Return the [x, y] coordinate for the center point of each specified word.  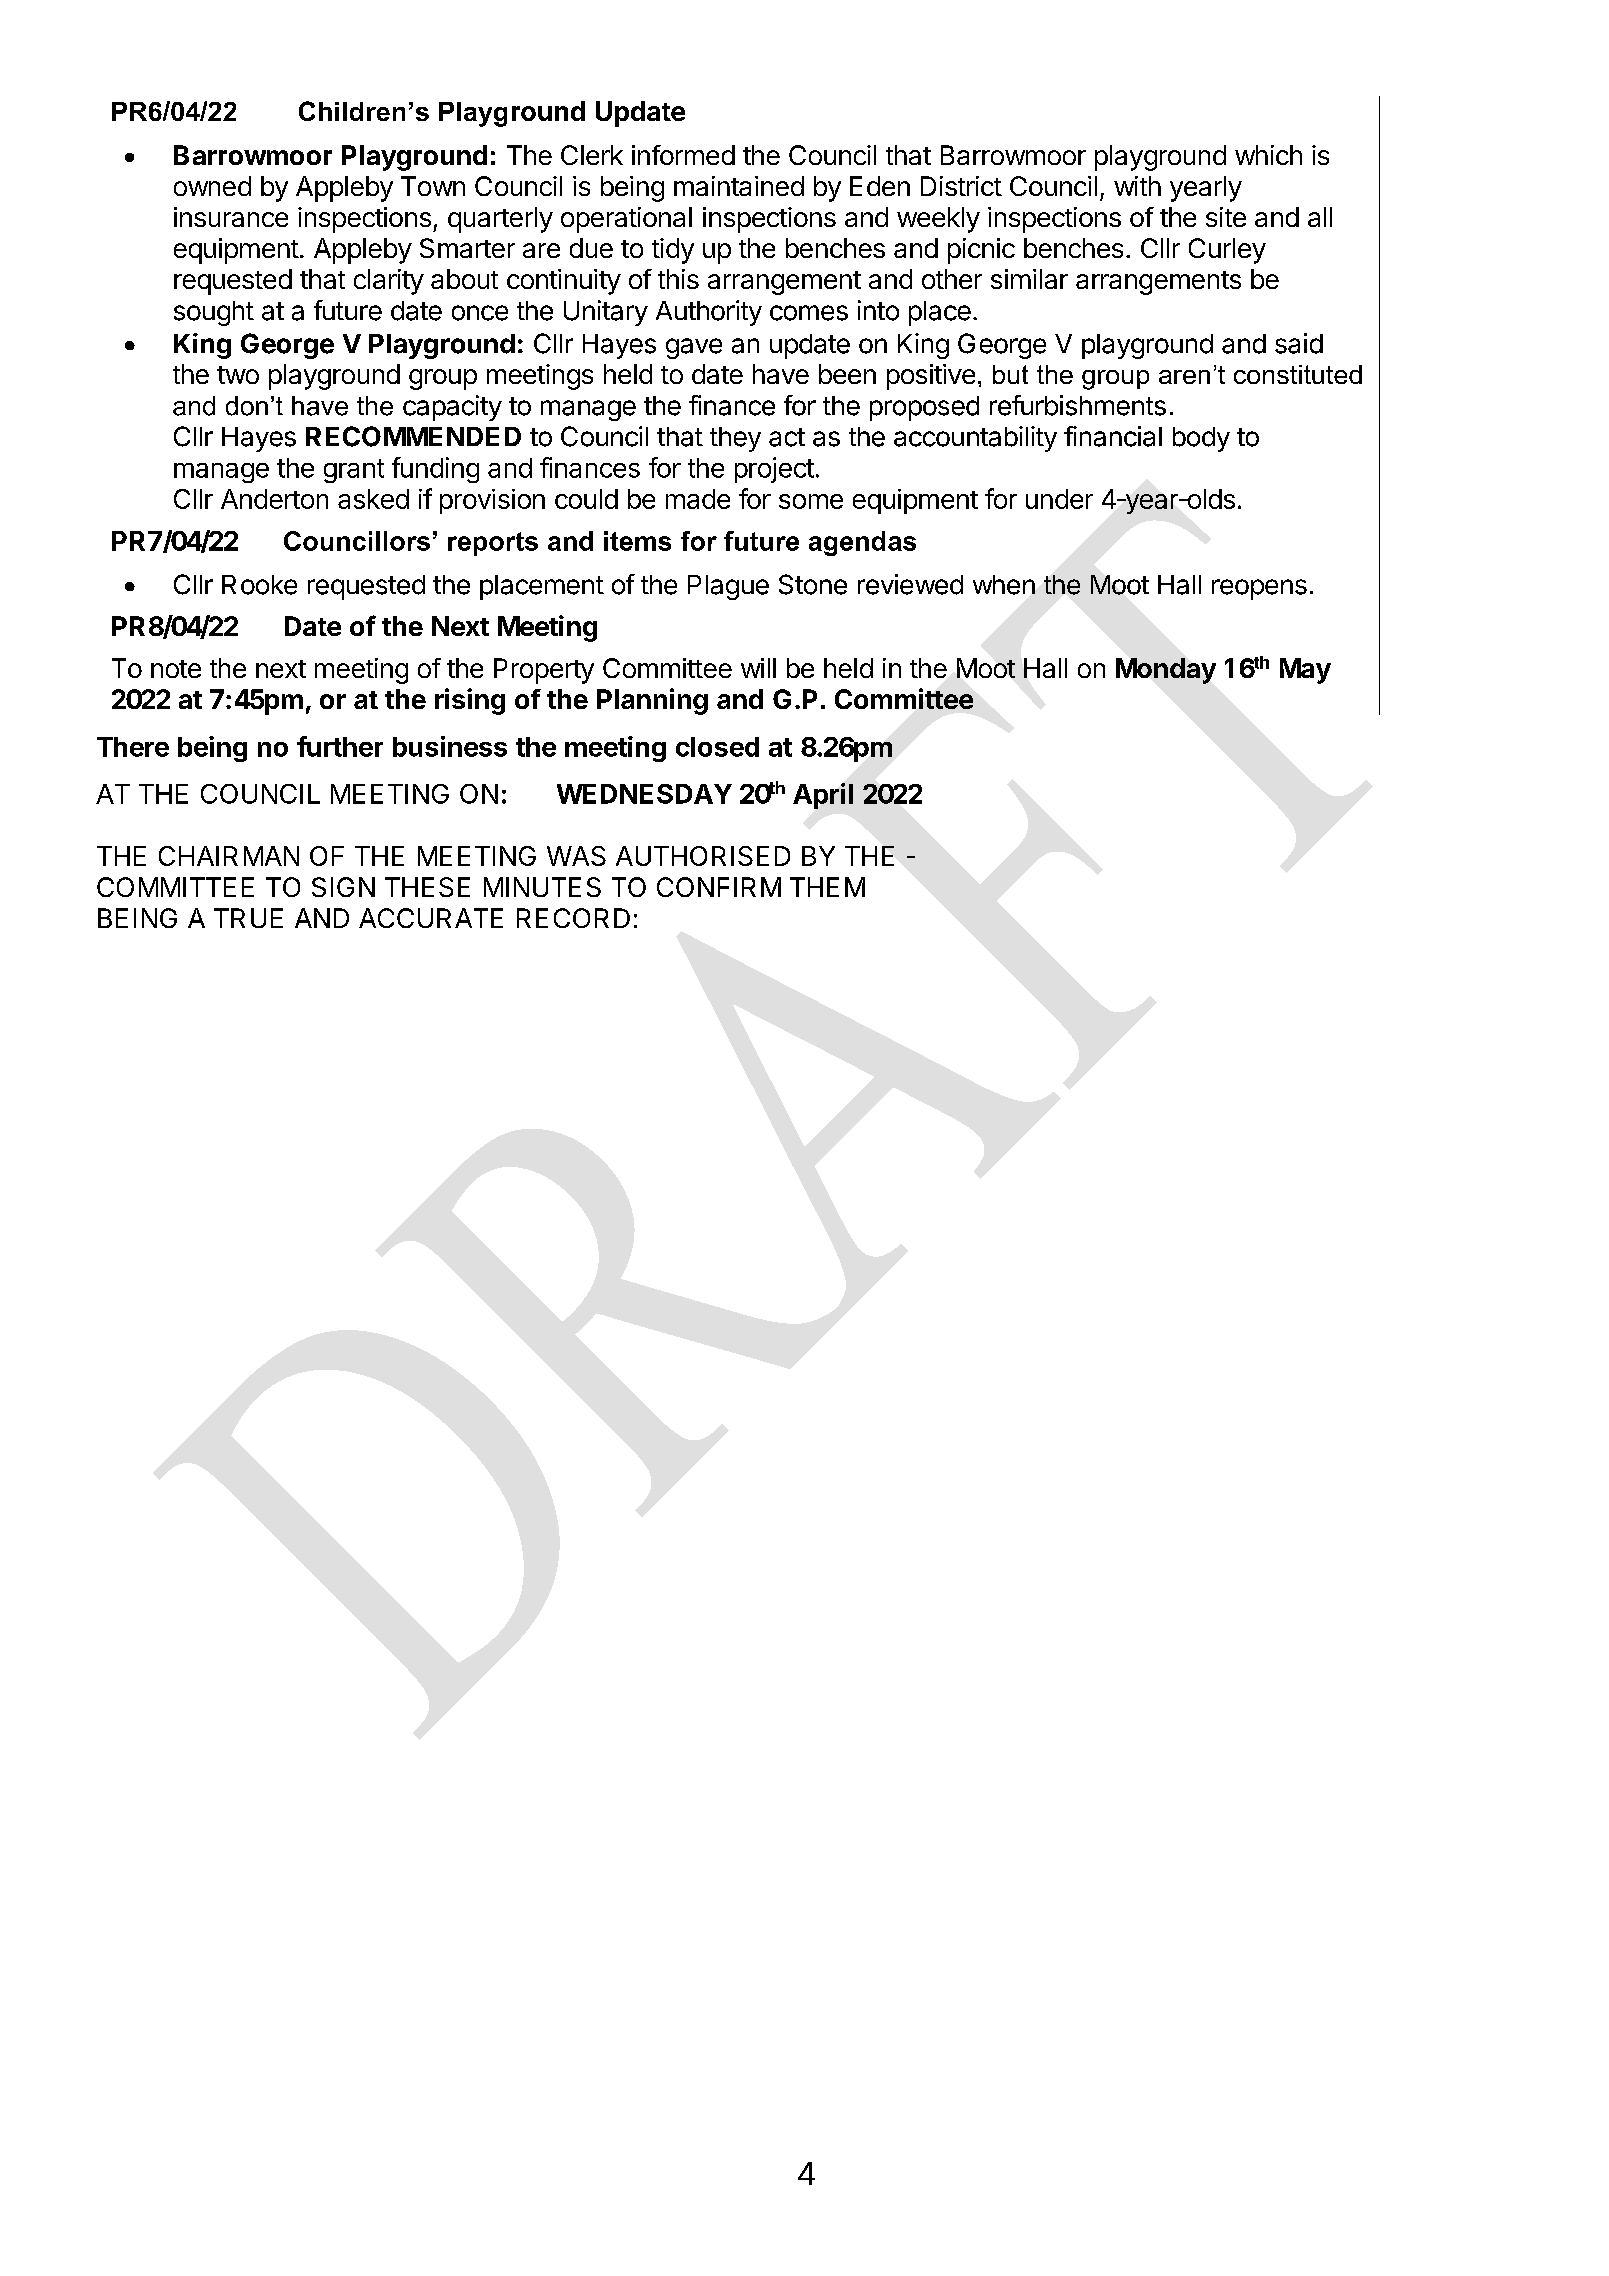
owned [212, 186]
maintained [739, 186]
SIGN [343, 887]
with [1137, 186]
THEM [827, 887]
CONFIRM [719, 887]
